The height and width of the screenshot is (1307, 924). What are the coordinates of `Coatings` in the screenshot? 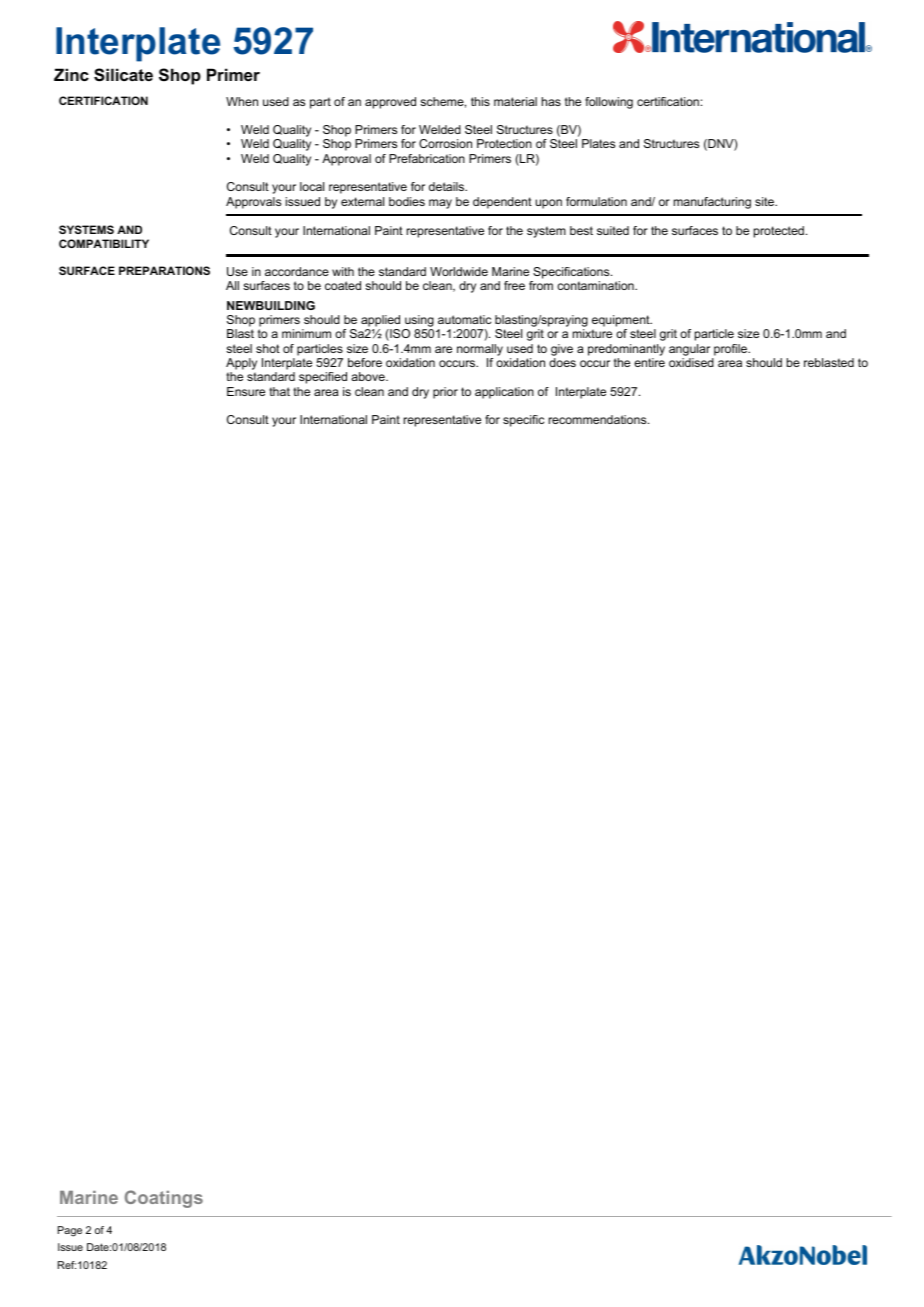 It's located at (164, 1199).
